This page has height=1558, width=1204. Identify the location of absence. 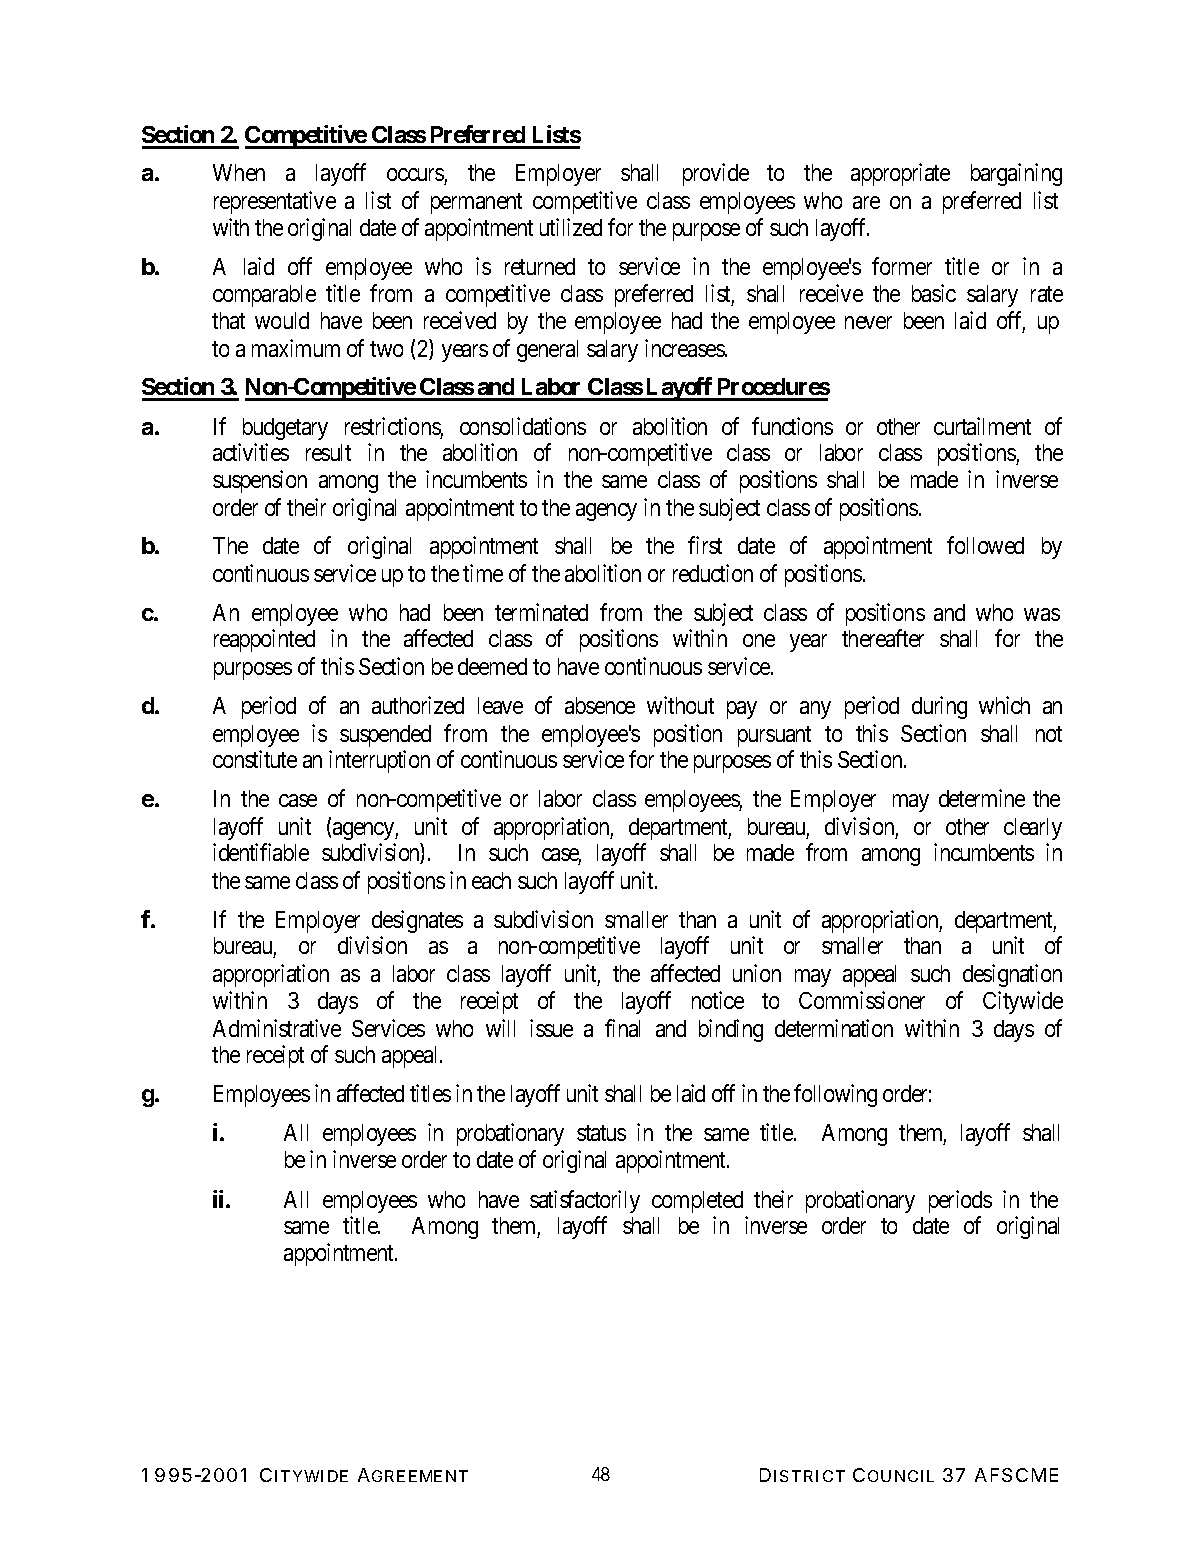
(600, 705).
